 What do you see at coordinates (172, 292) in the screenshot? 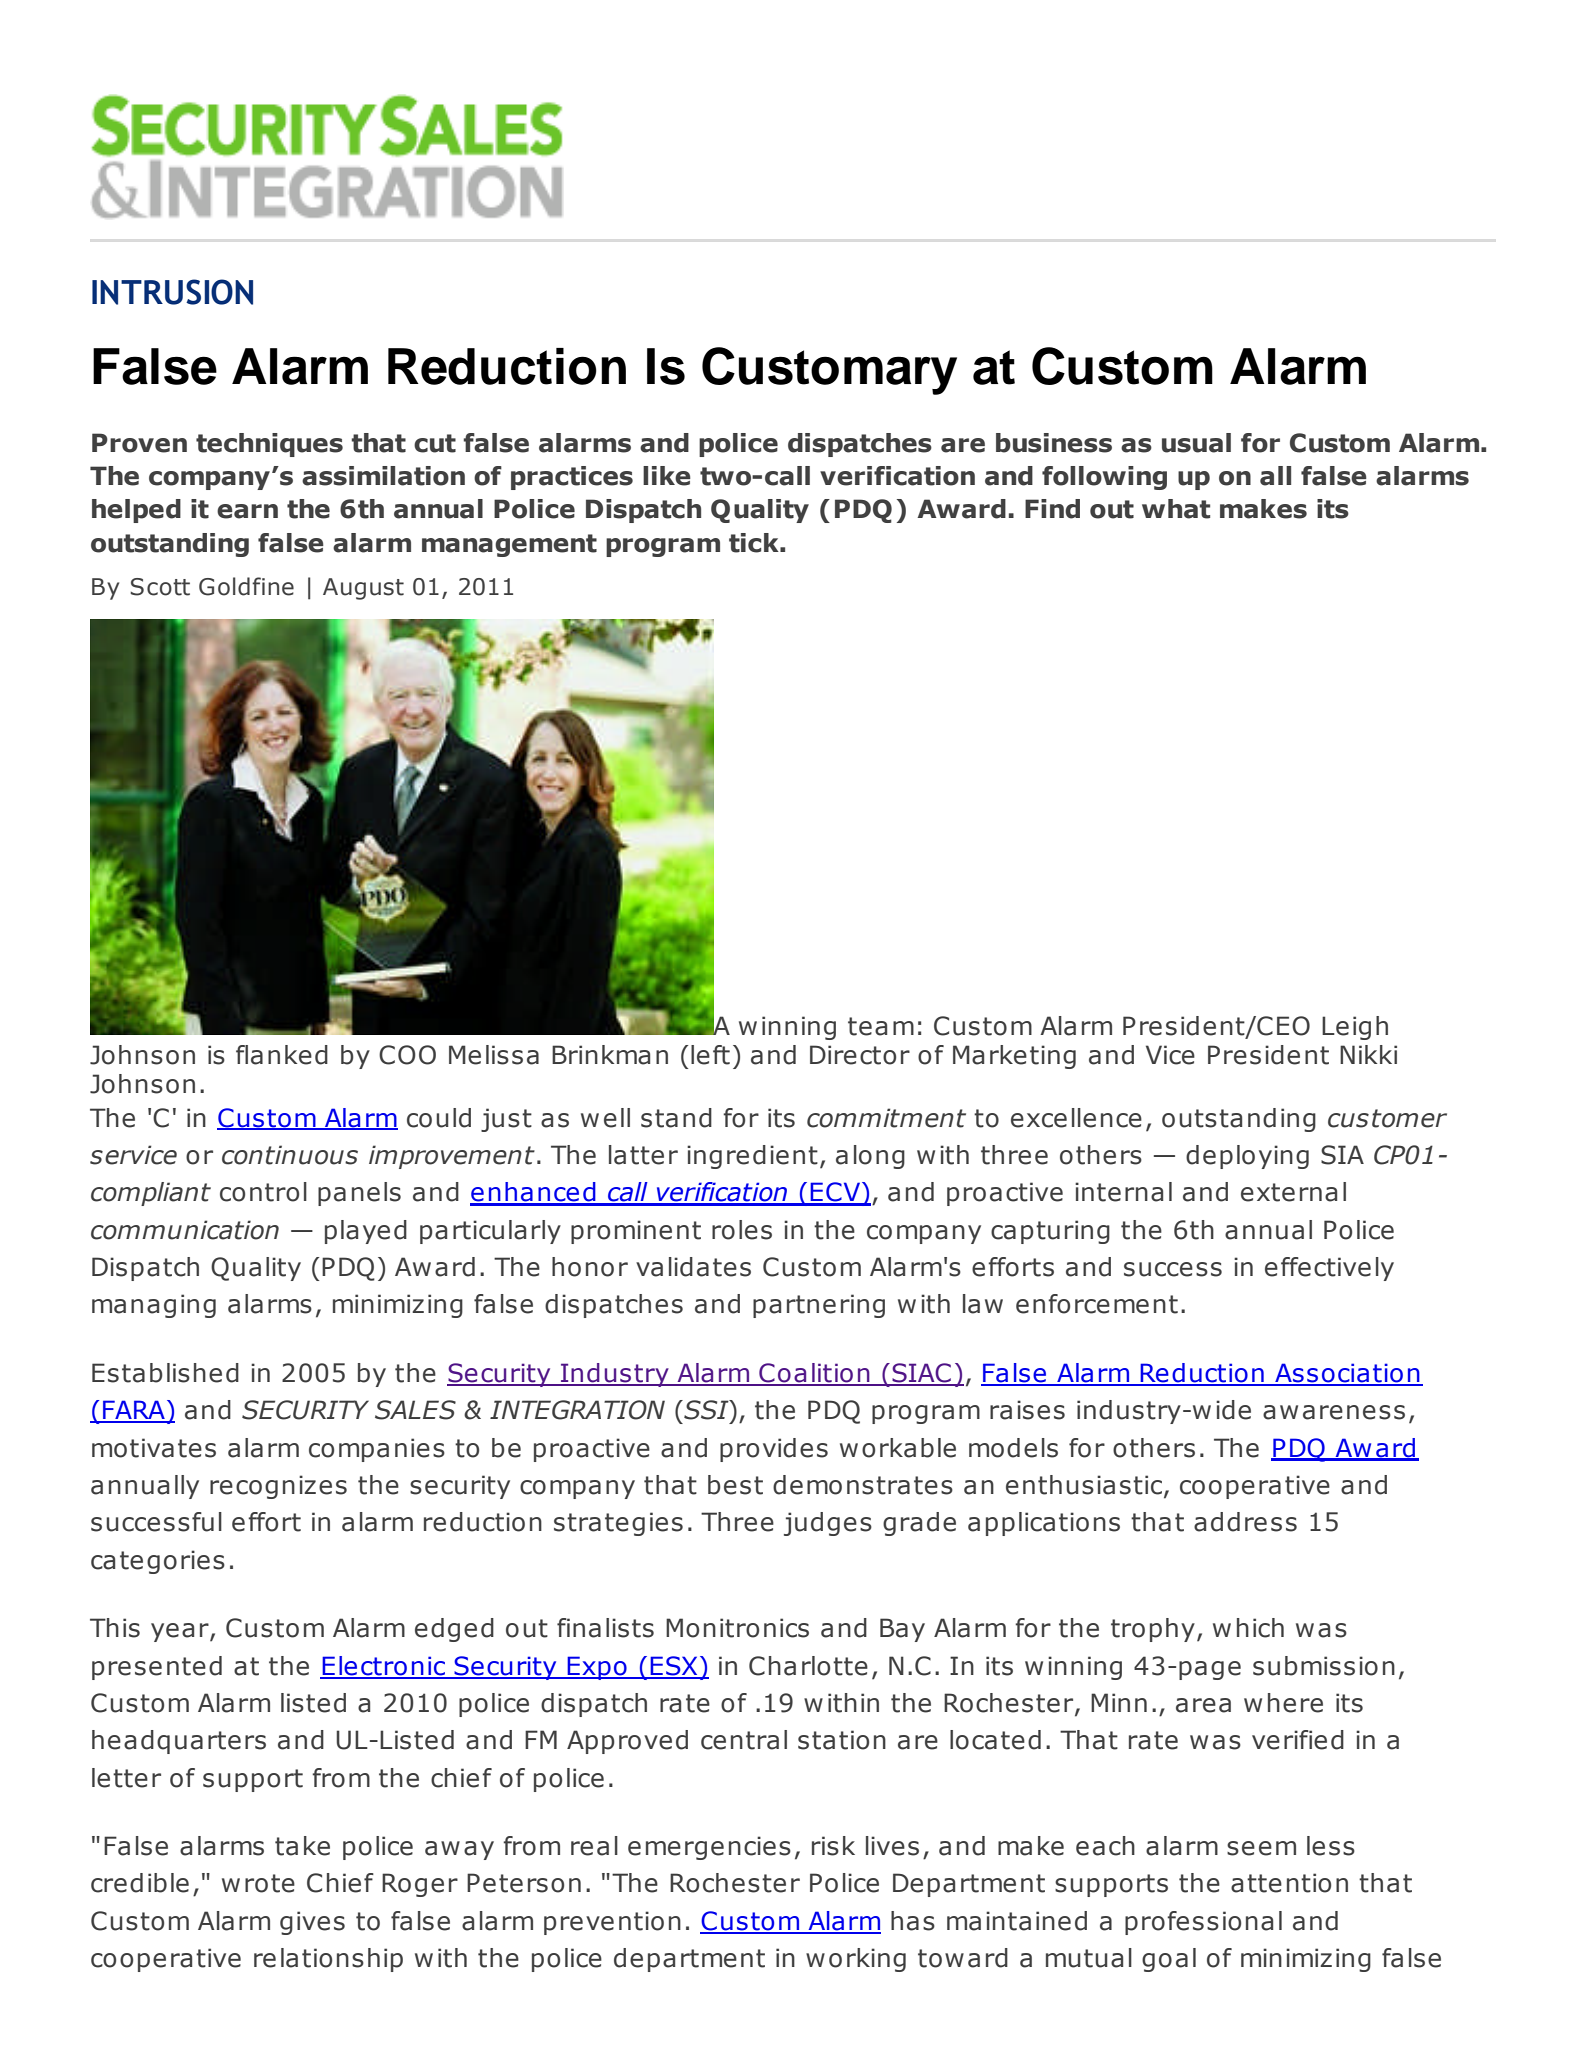
I see `INTRUSION` at bounding box center [172, 292].
